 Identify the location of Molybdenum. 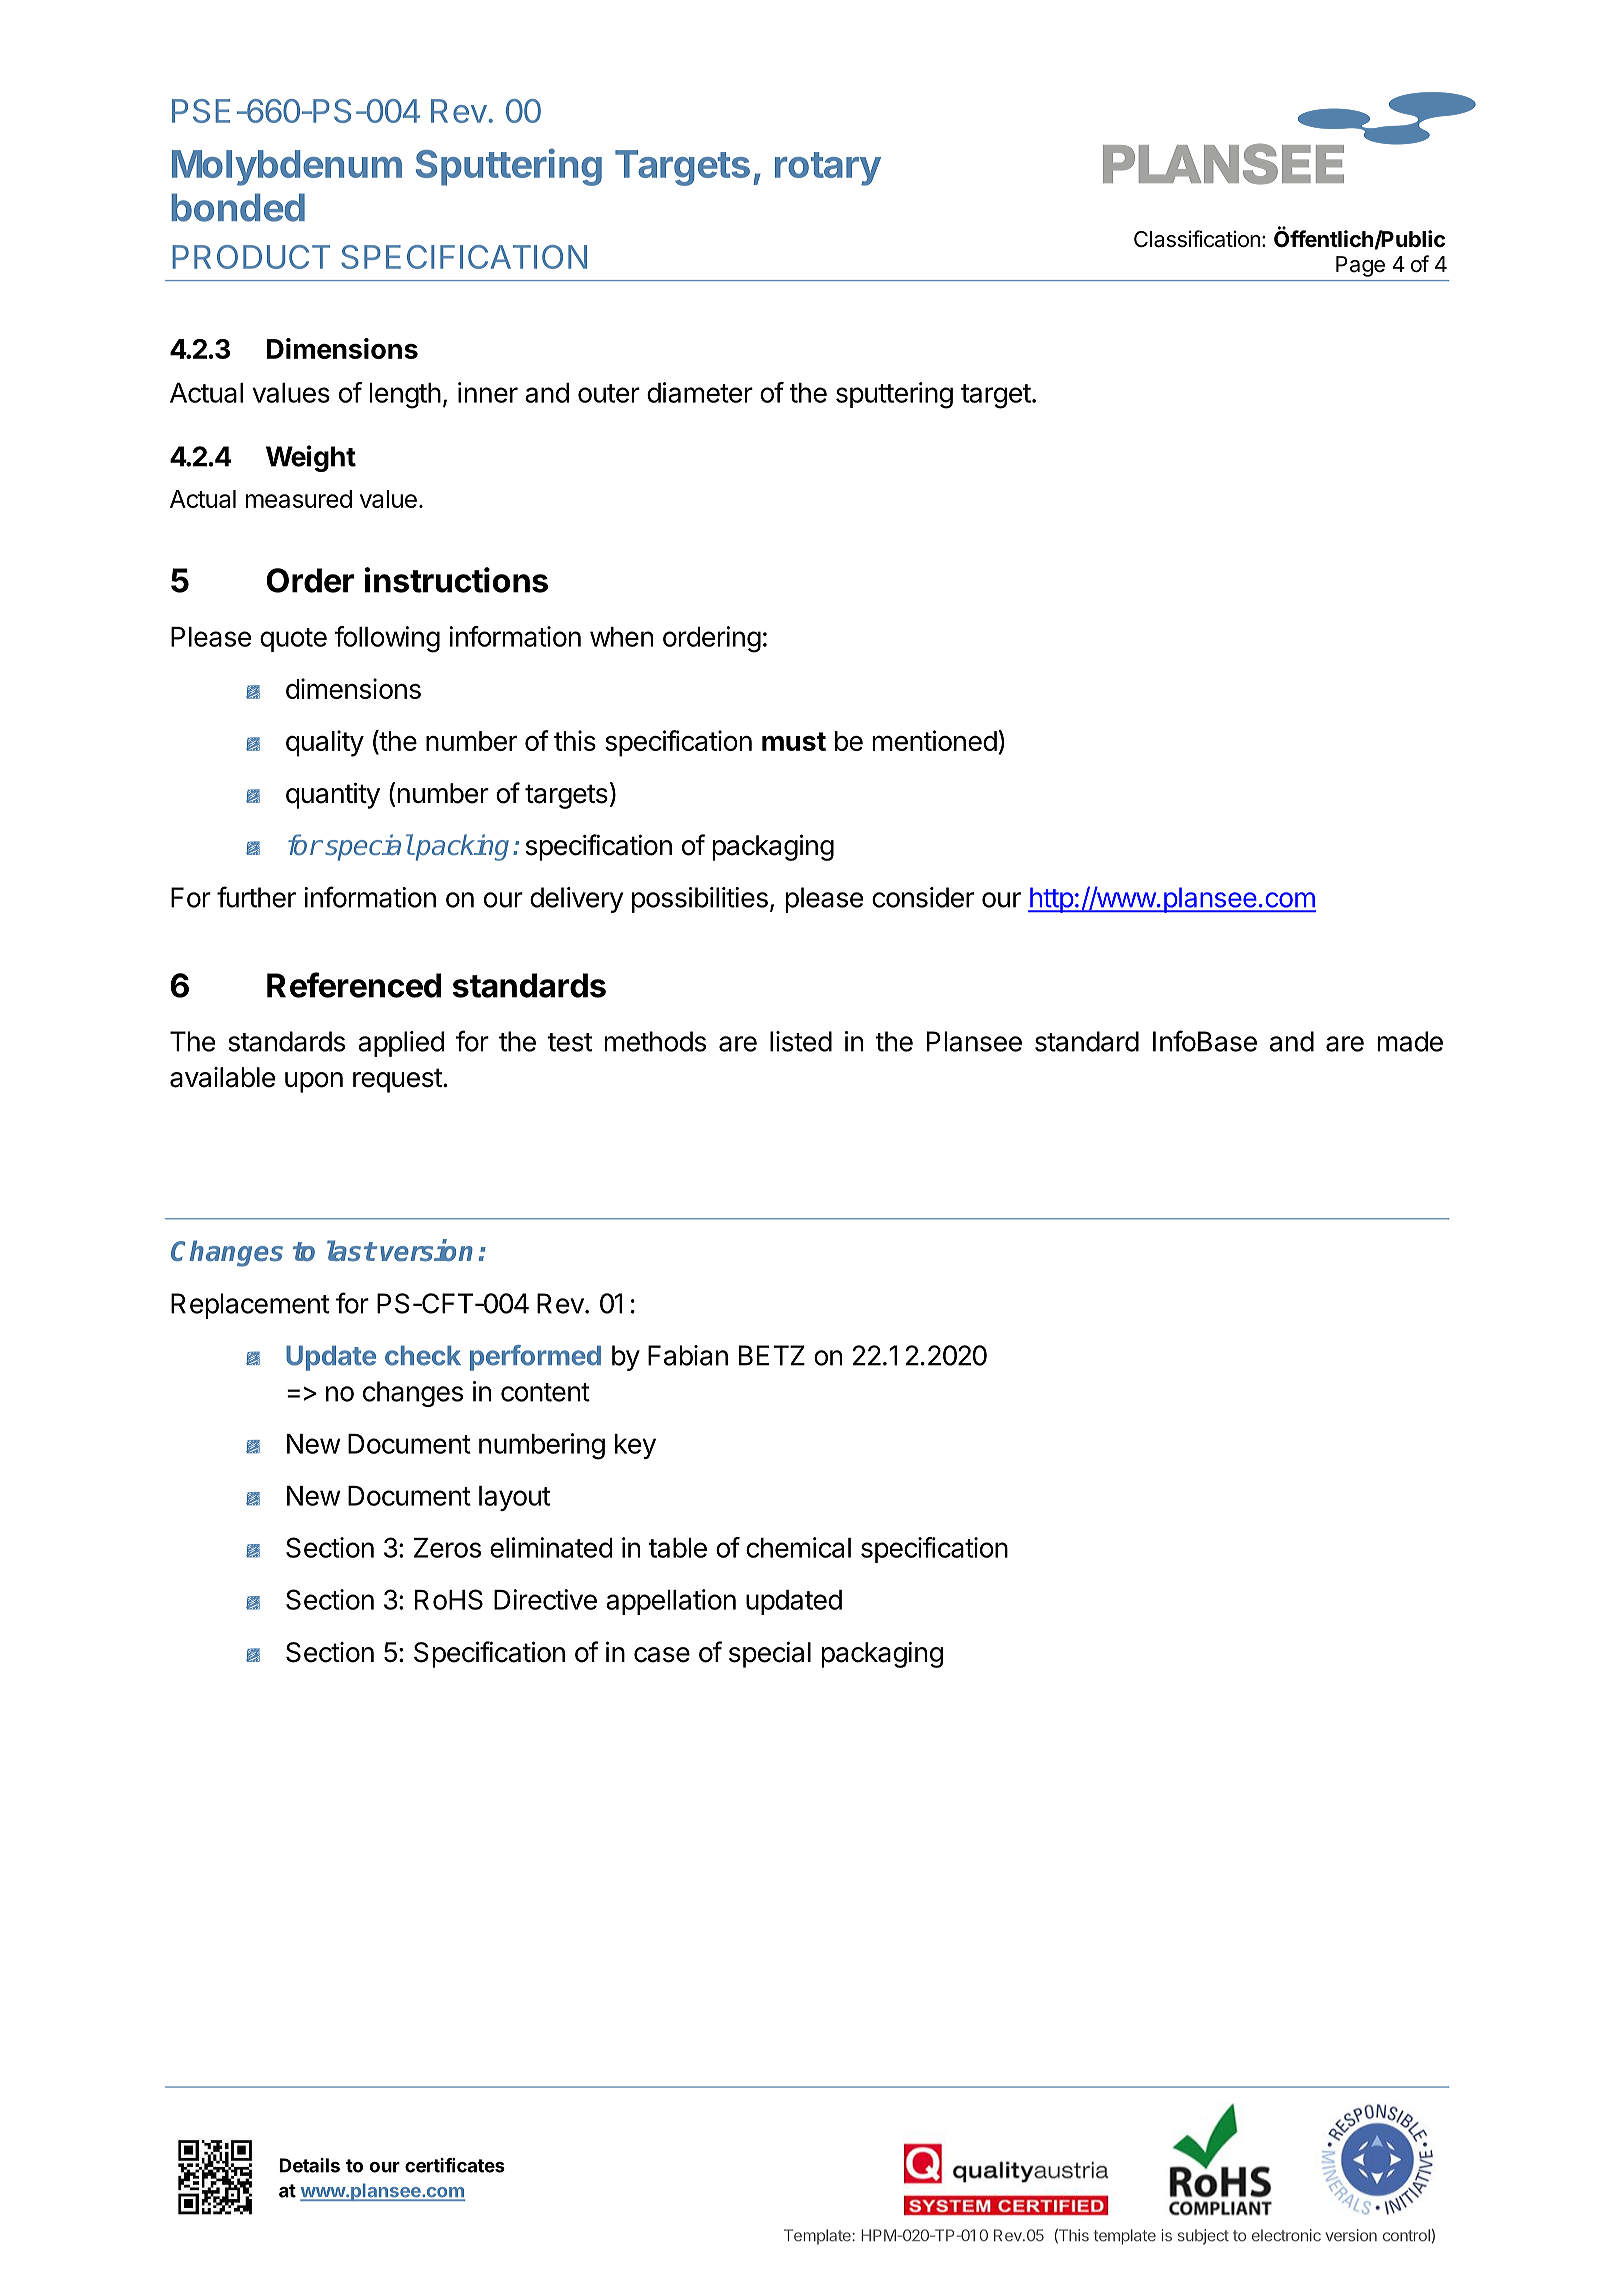
(287, 168).
